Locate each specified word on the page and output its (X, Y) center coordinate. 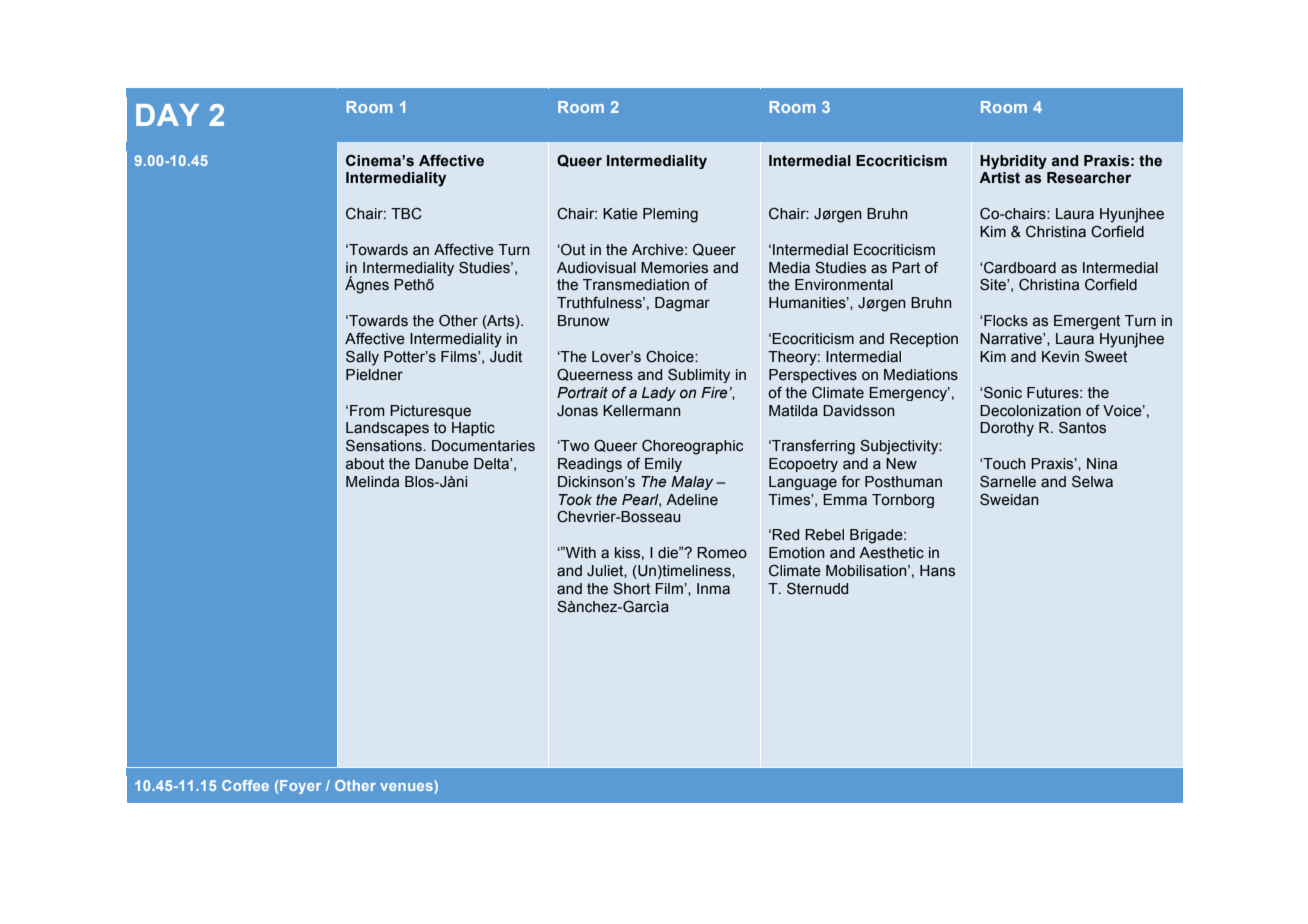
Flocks (1006, 321)
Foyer (300, 787)
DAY (167, 115)
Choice (671, 357)
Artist (999, 178)
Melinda (372, 482)
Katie (620, 214)
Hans (937, 571)
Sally (362, 358)
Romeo (722, 553)
